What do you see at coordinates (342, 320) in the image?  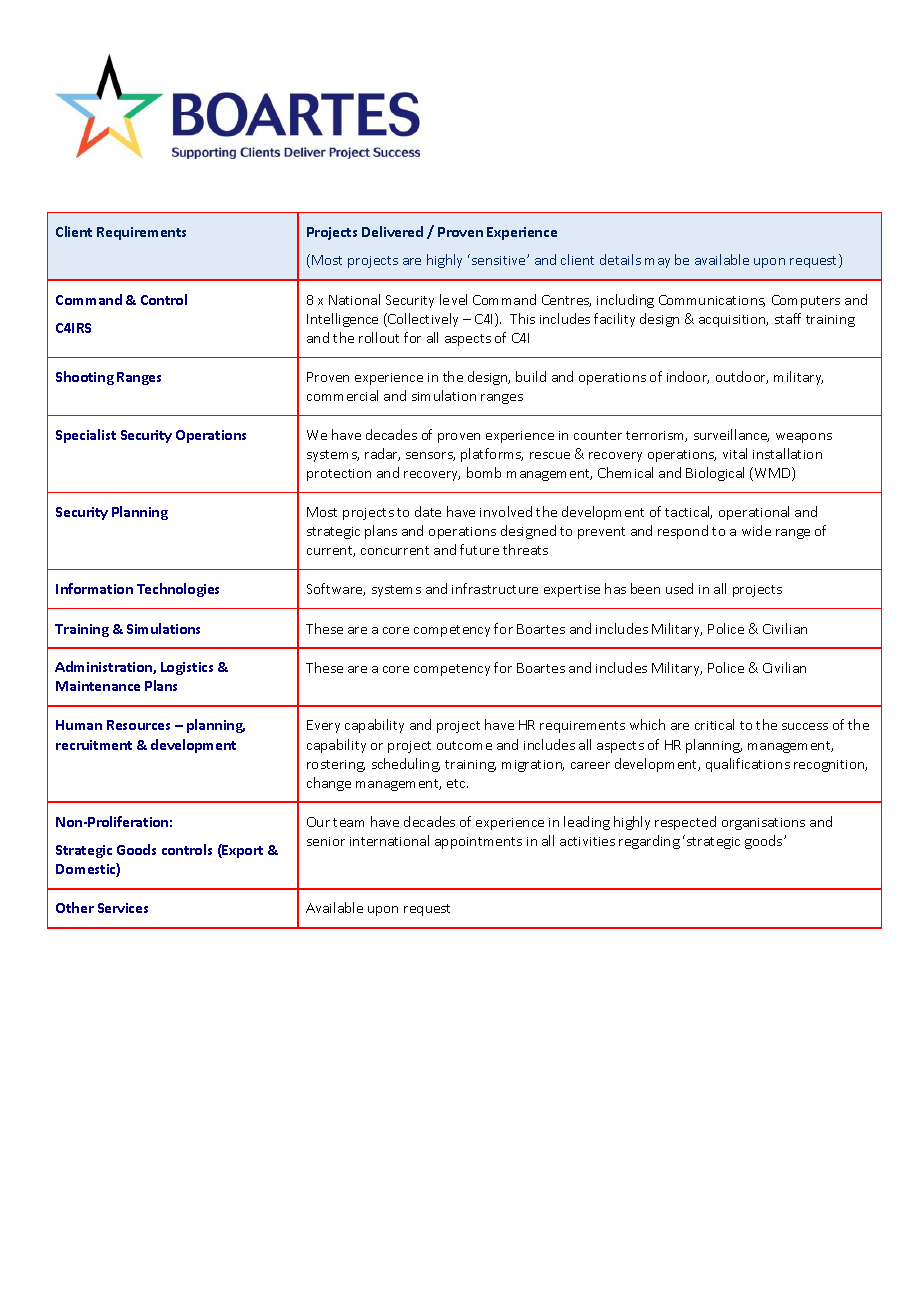 I see `Intelligence` at bounding box center [342, 320].
